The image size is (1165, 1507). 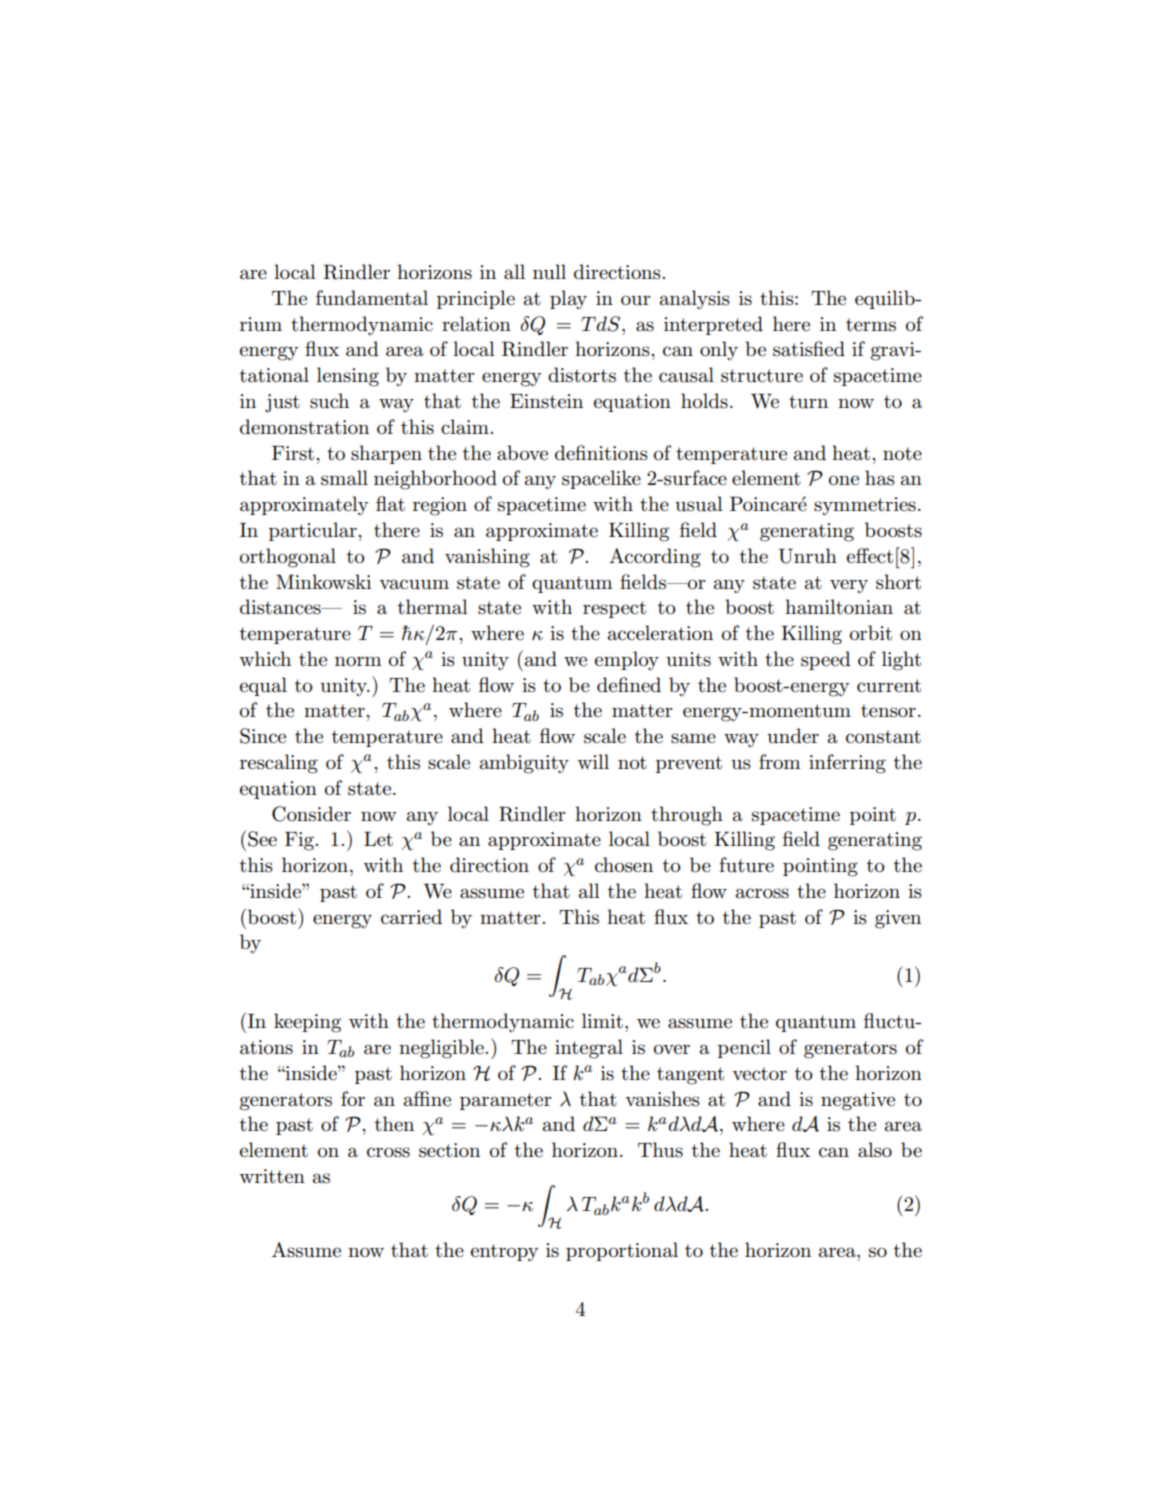 What do you see at coordinates (871, 325) in the screenshot?
I see `terms` at bounding box center [871, 325].
